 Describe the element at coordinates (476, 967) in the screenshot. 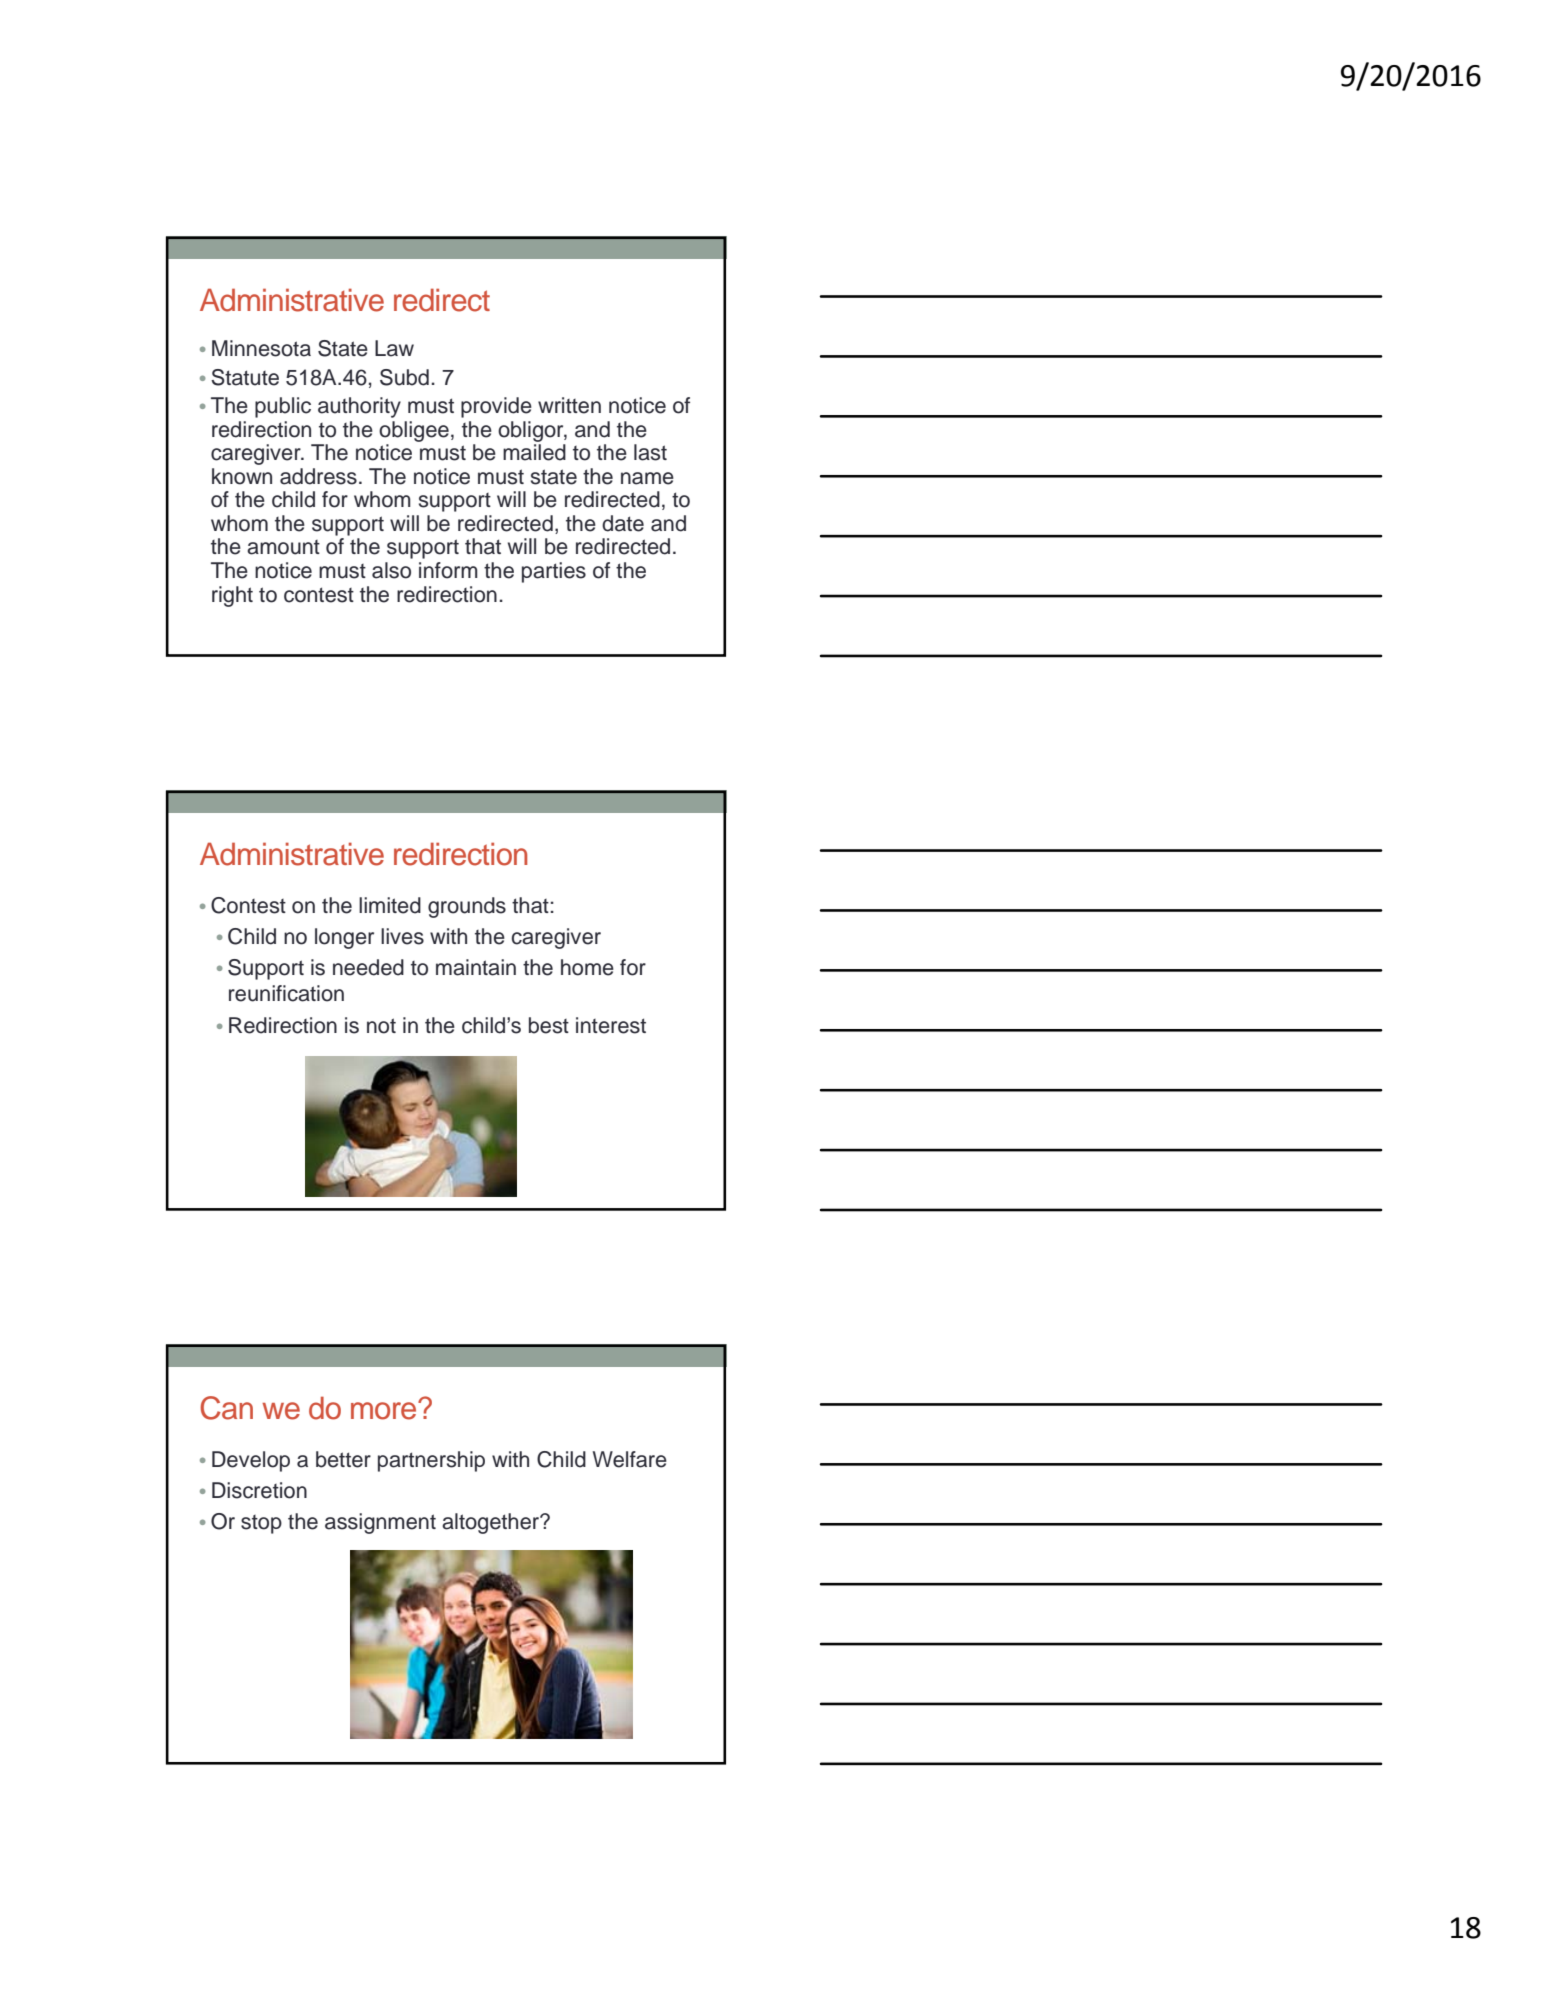

I see `maintain` at that location.
